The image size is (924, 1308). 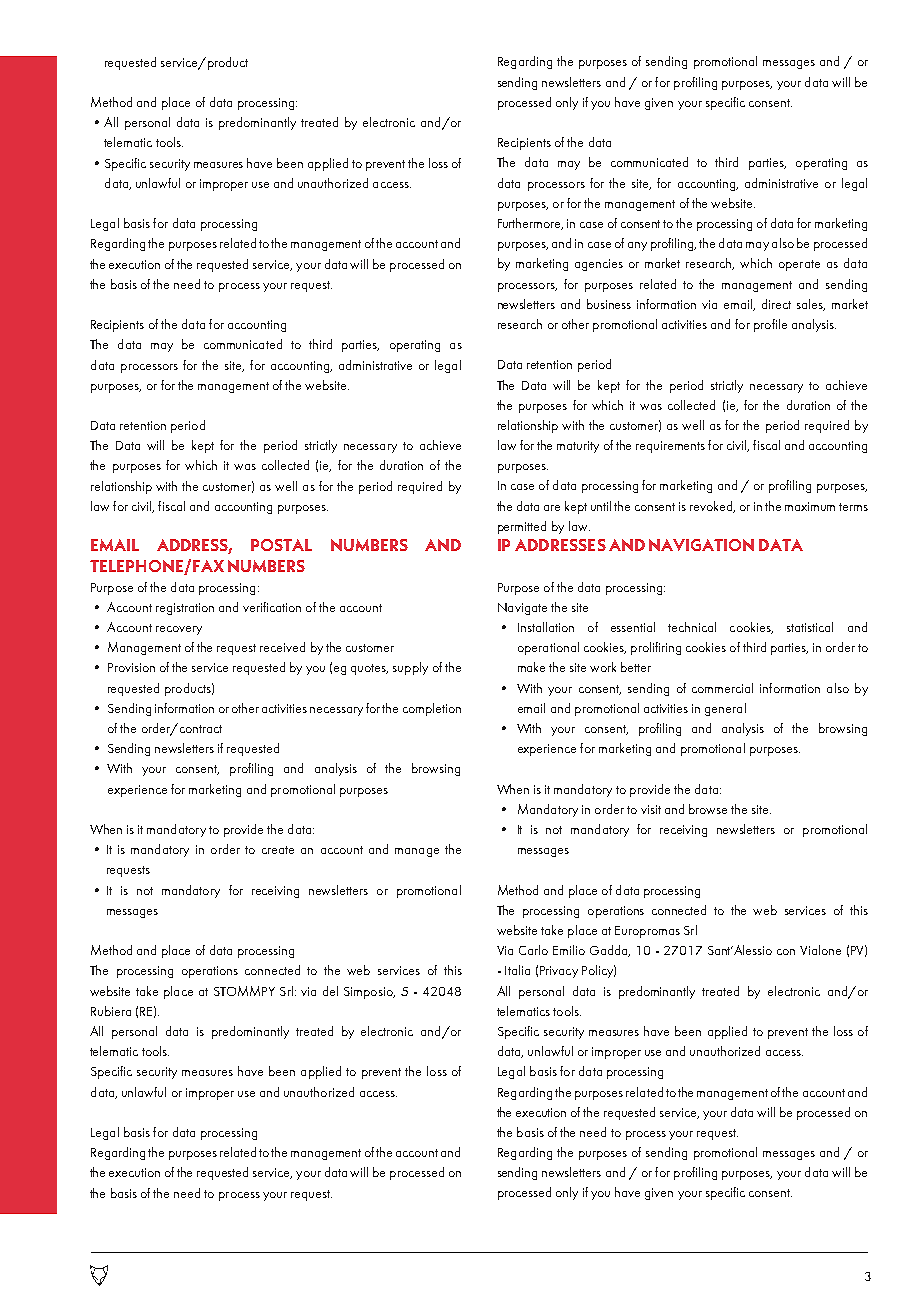 What do you see at coordinates (330, 991) in the page?
I see `del` at bounding box center [330, 991].
